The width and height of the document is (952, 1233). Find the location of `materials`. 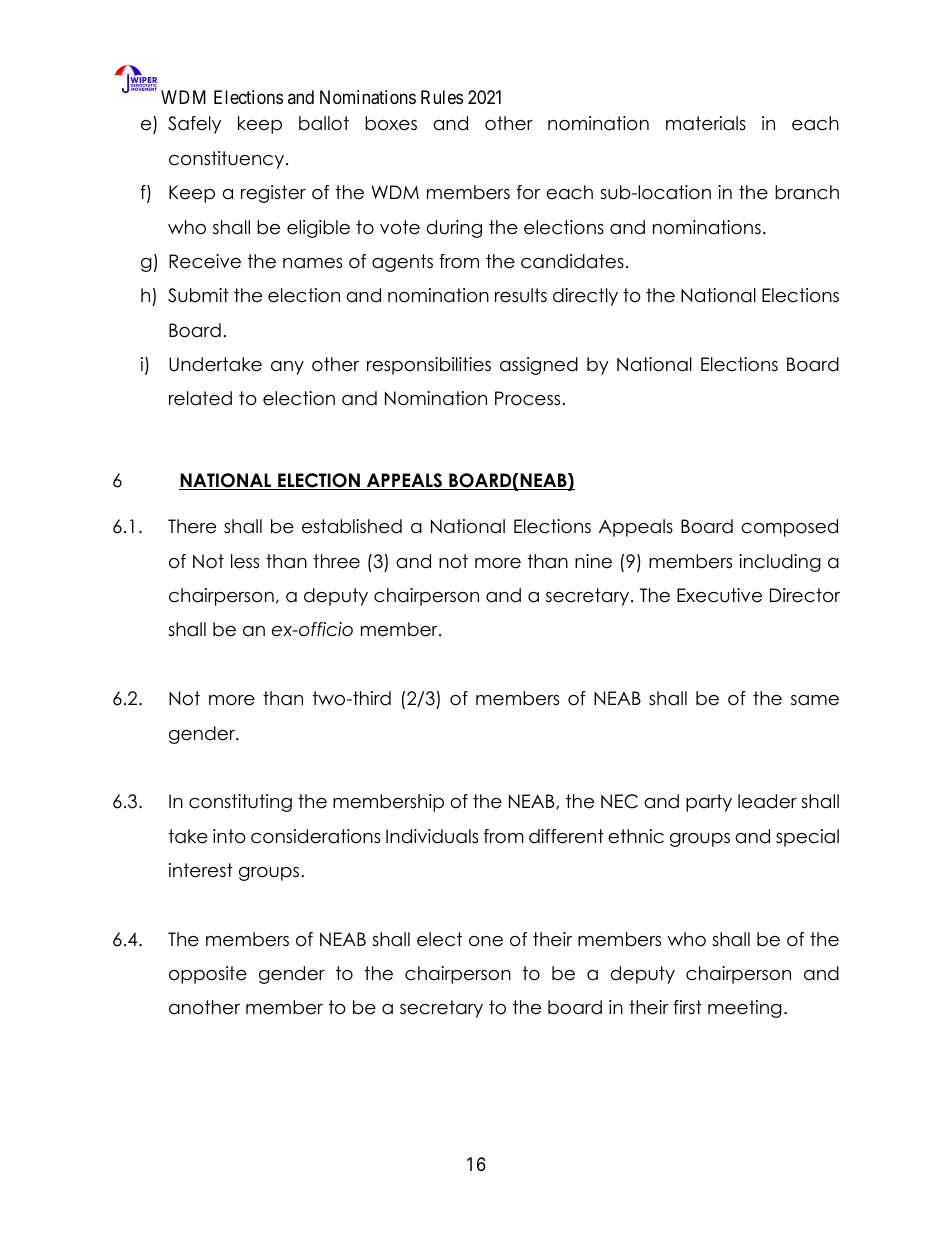

materials is located at coordinates (706, 123).
